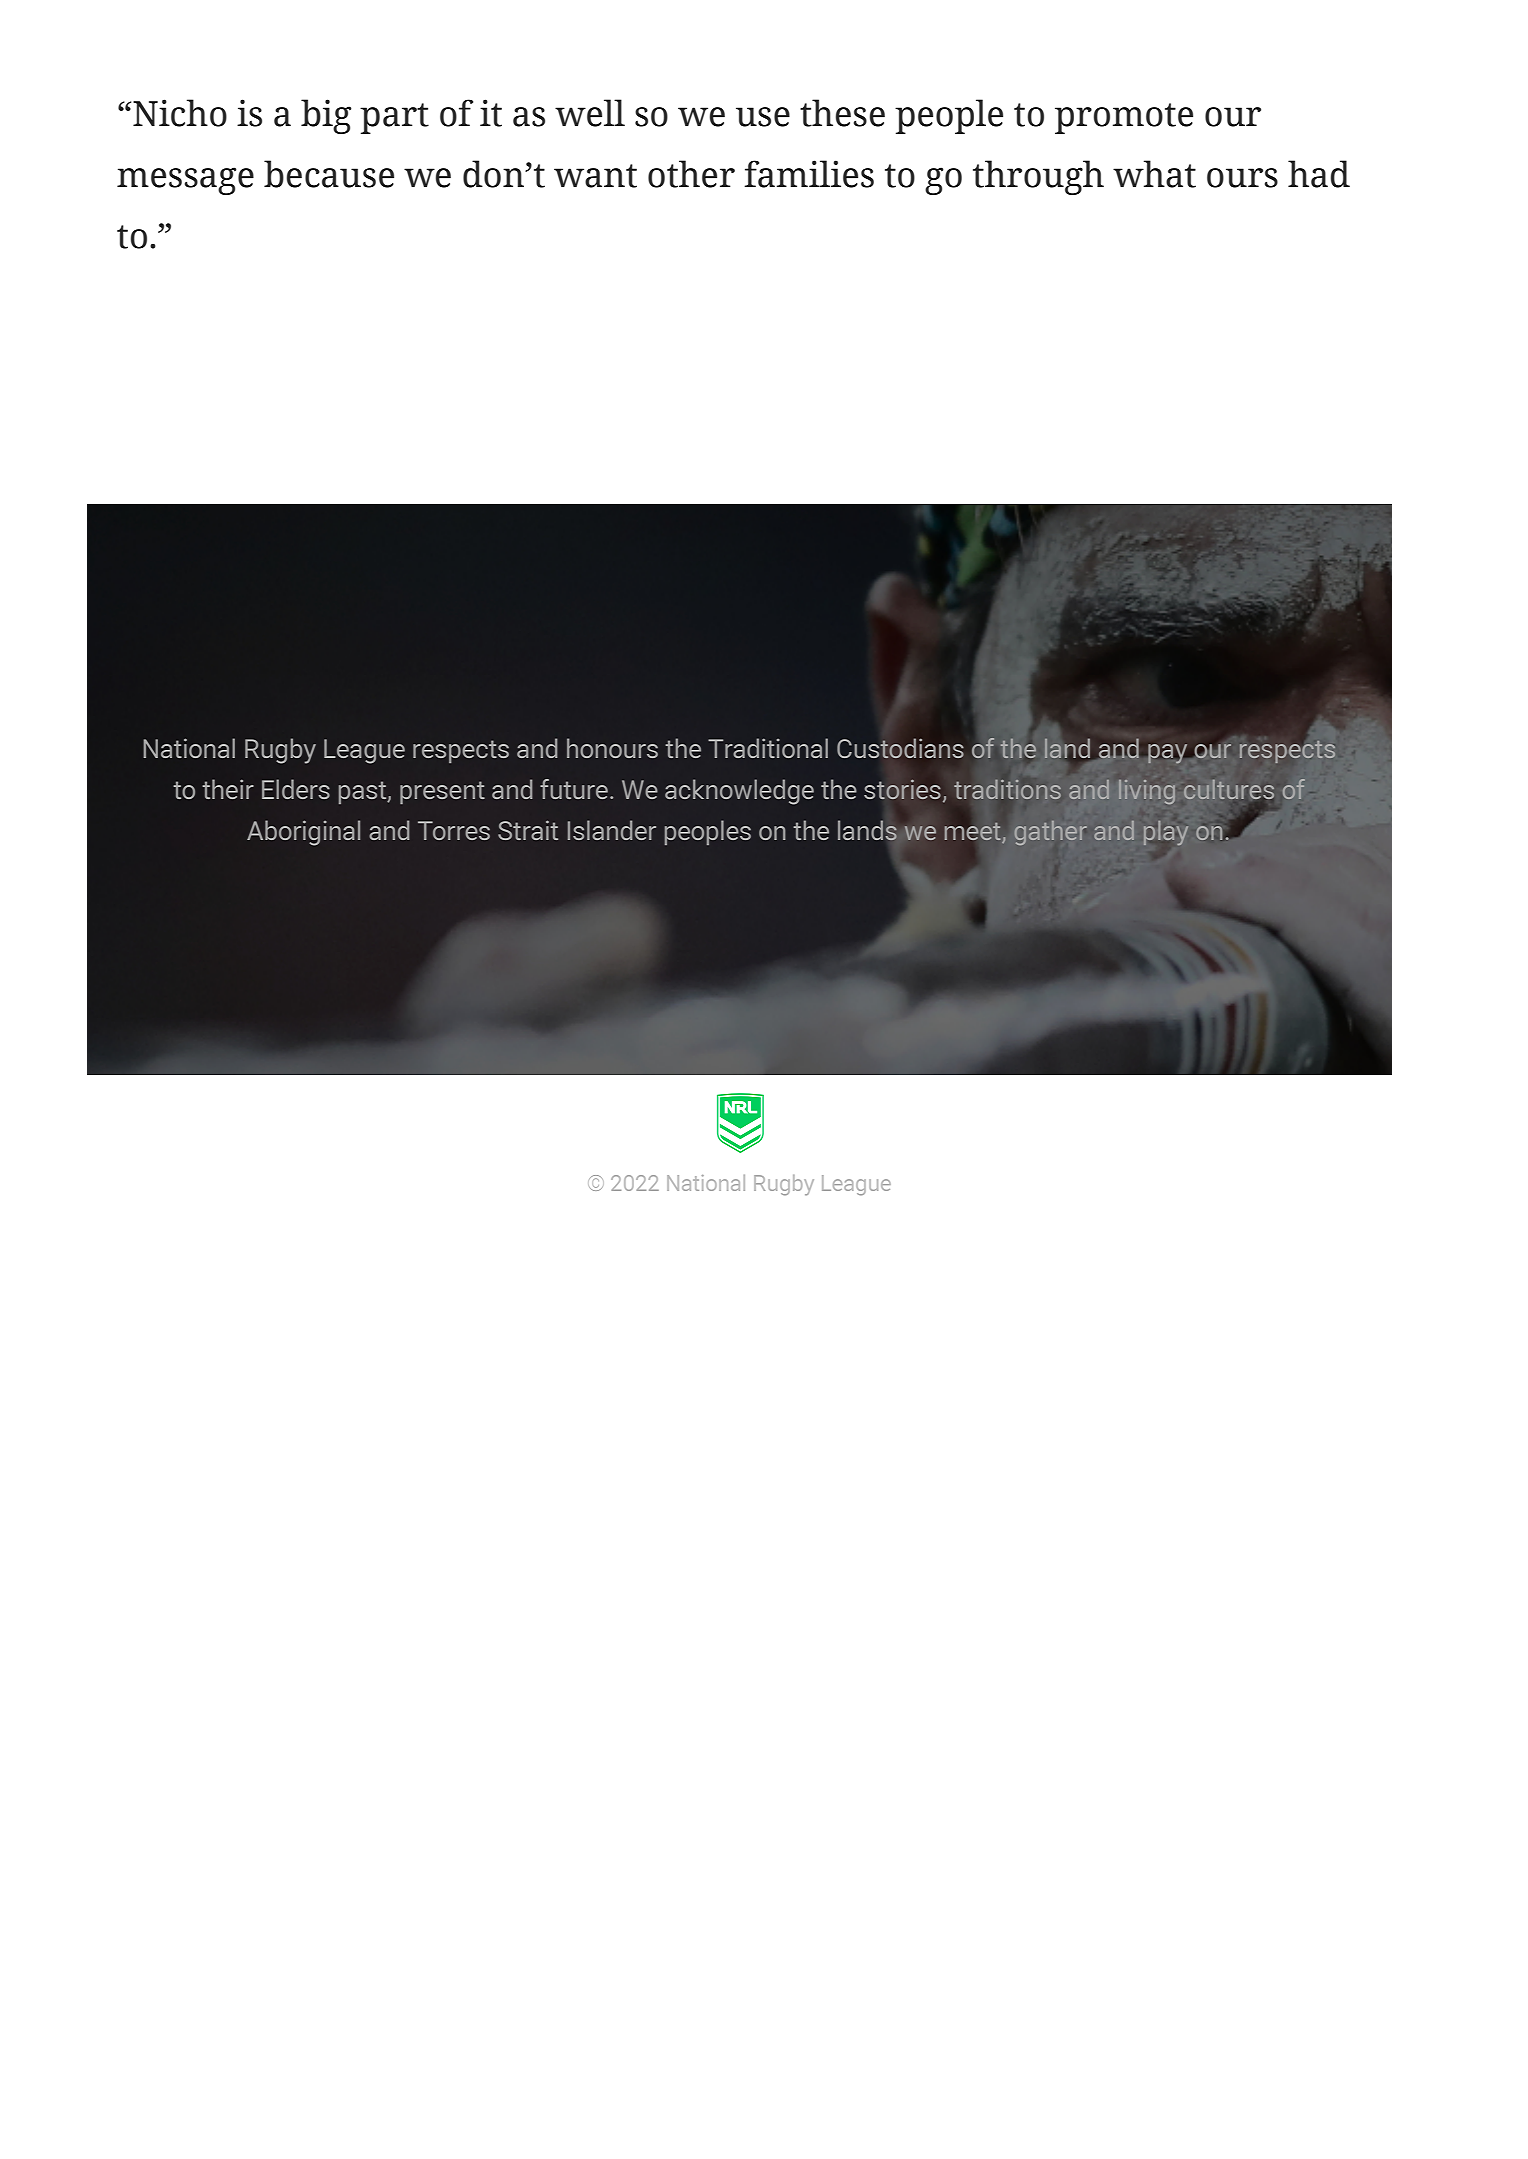 This page has height=2159, width=1528. What do you see at coordinates (1167, 754) in the page?
I see `pay` at bounding box center [1167, 754].
